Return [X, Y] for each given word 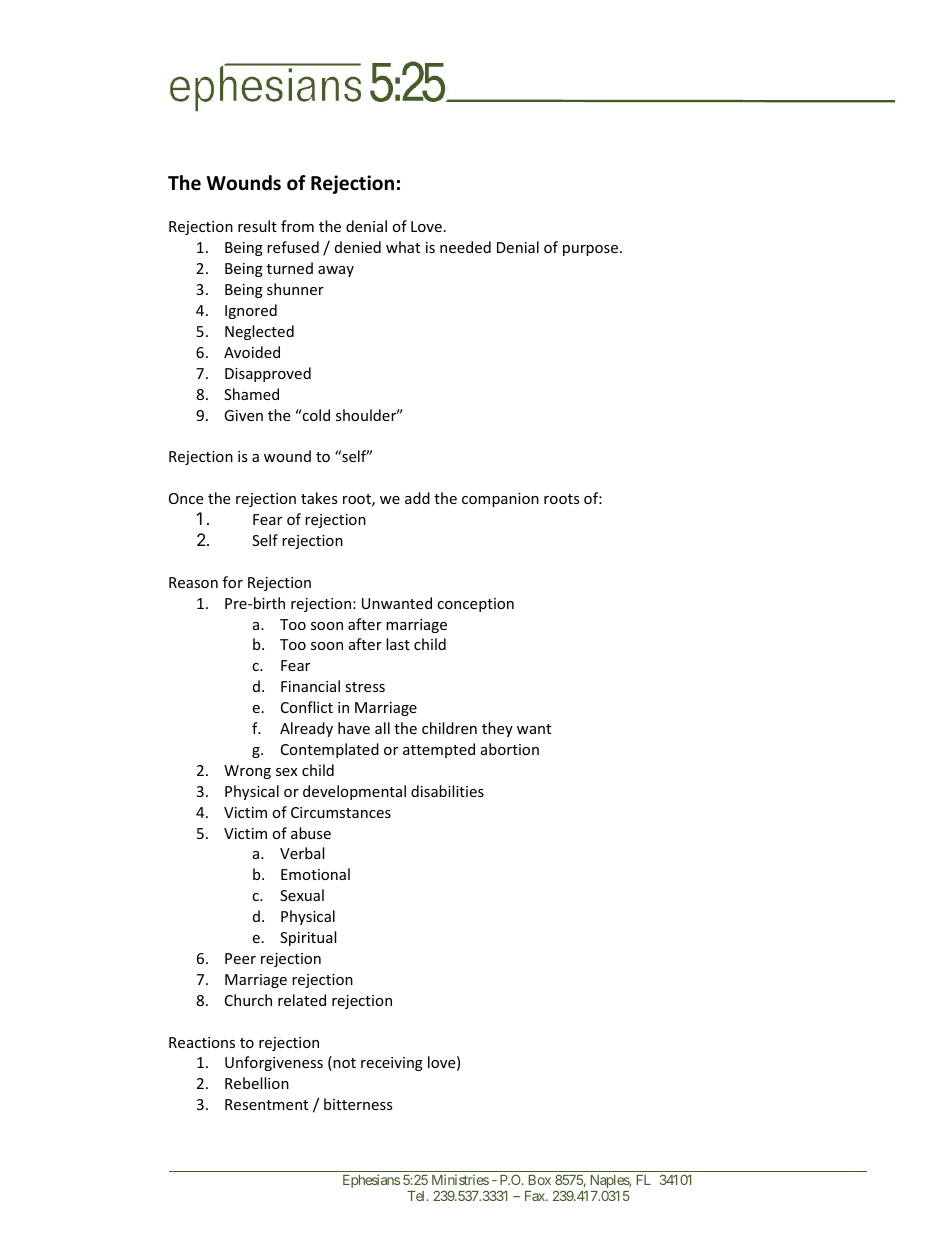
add [417, 498]
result [257, 226]
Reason [193, 582]
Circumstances [341, 812]
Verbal [302, 853]
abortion [510, 749]
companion [500, 500]
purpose [592, 250]
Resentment [266, 1104]
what [403, 247]
